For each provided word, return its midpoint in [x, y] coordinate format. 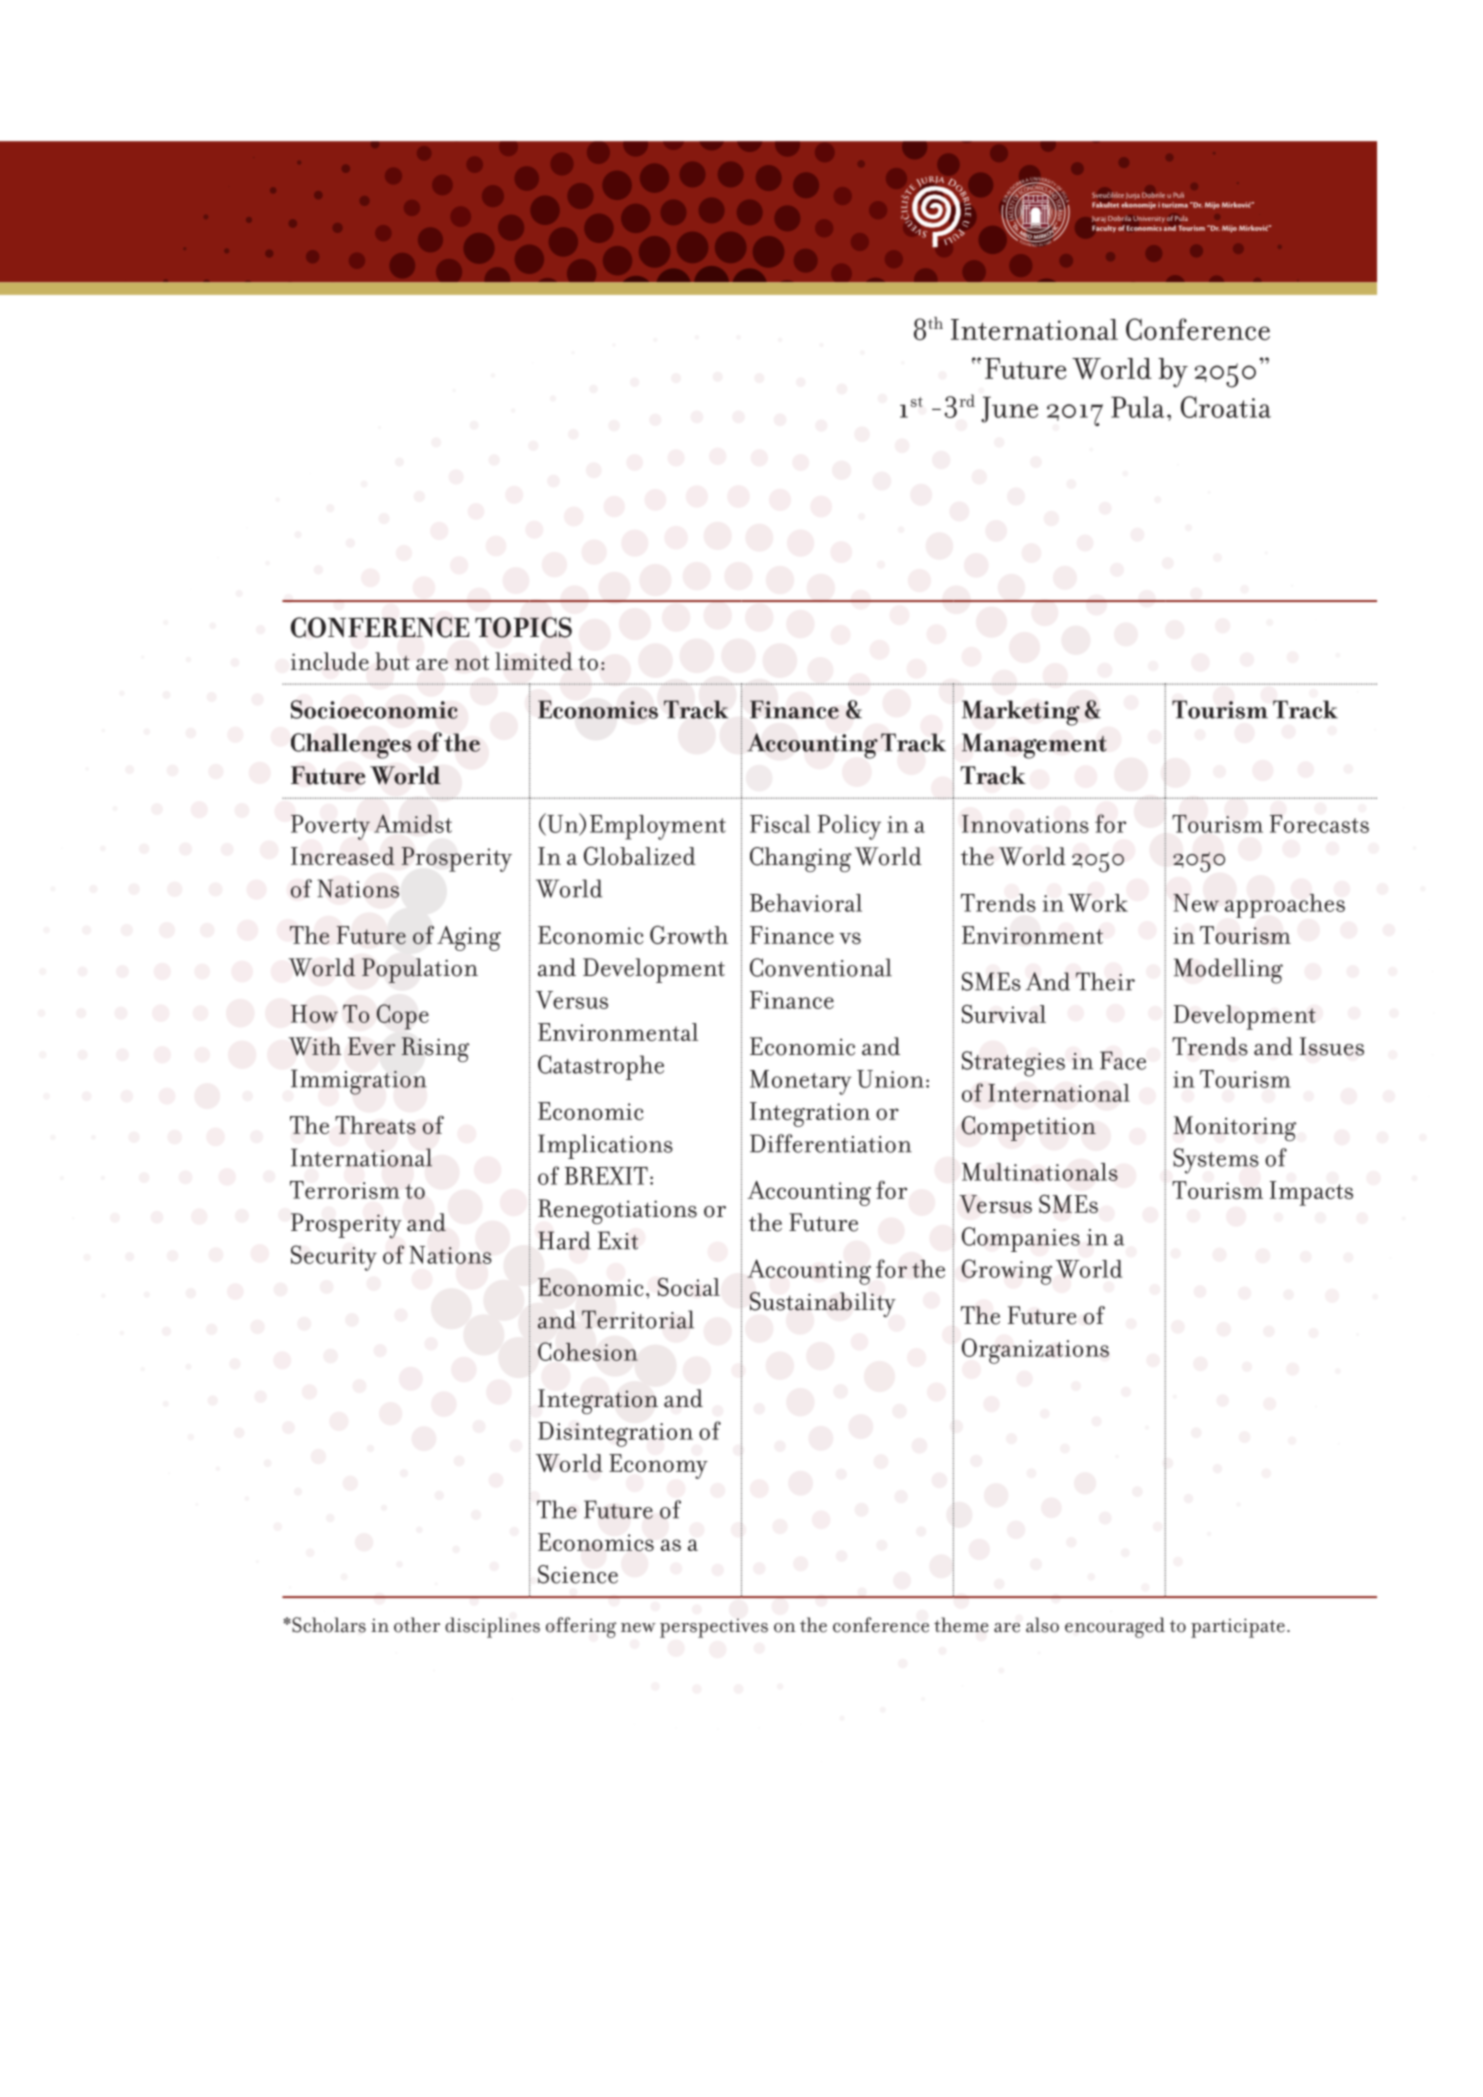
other [417, 1625]
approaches [1285, 906]
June [1009, 409]
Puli [1178, 195]
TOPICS [523, 627]
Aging [469, 938]
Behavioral [806, 903]
